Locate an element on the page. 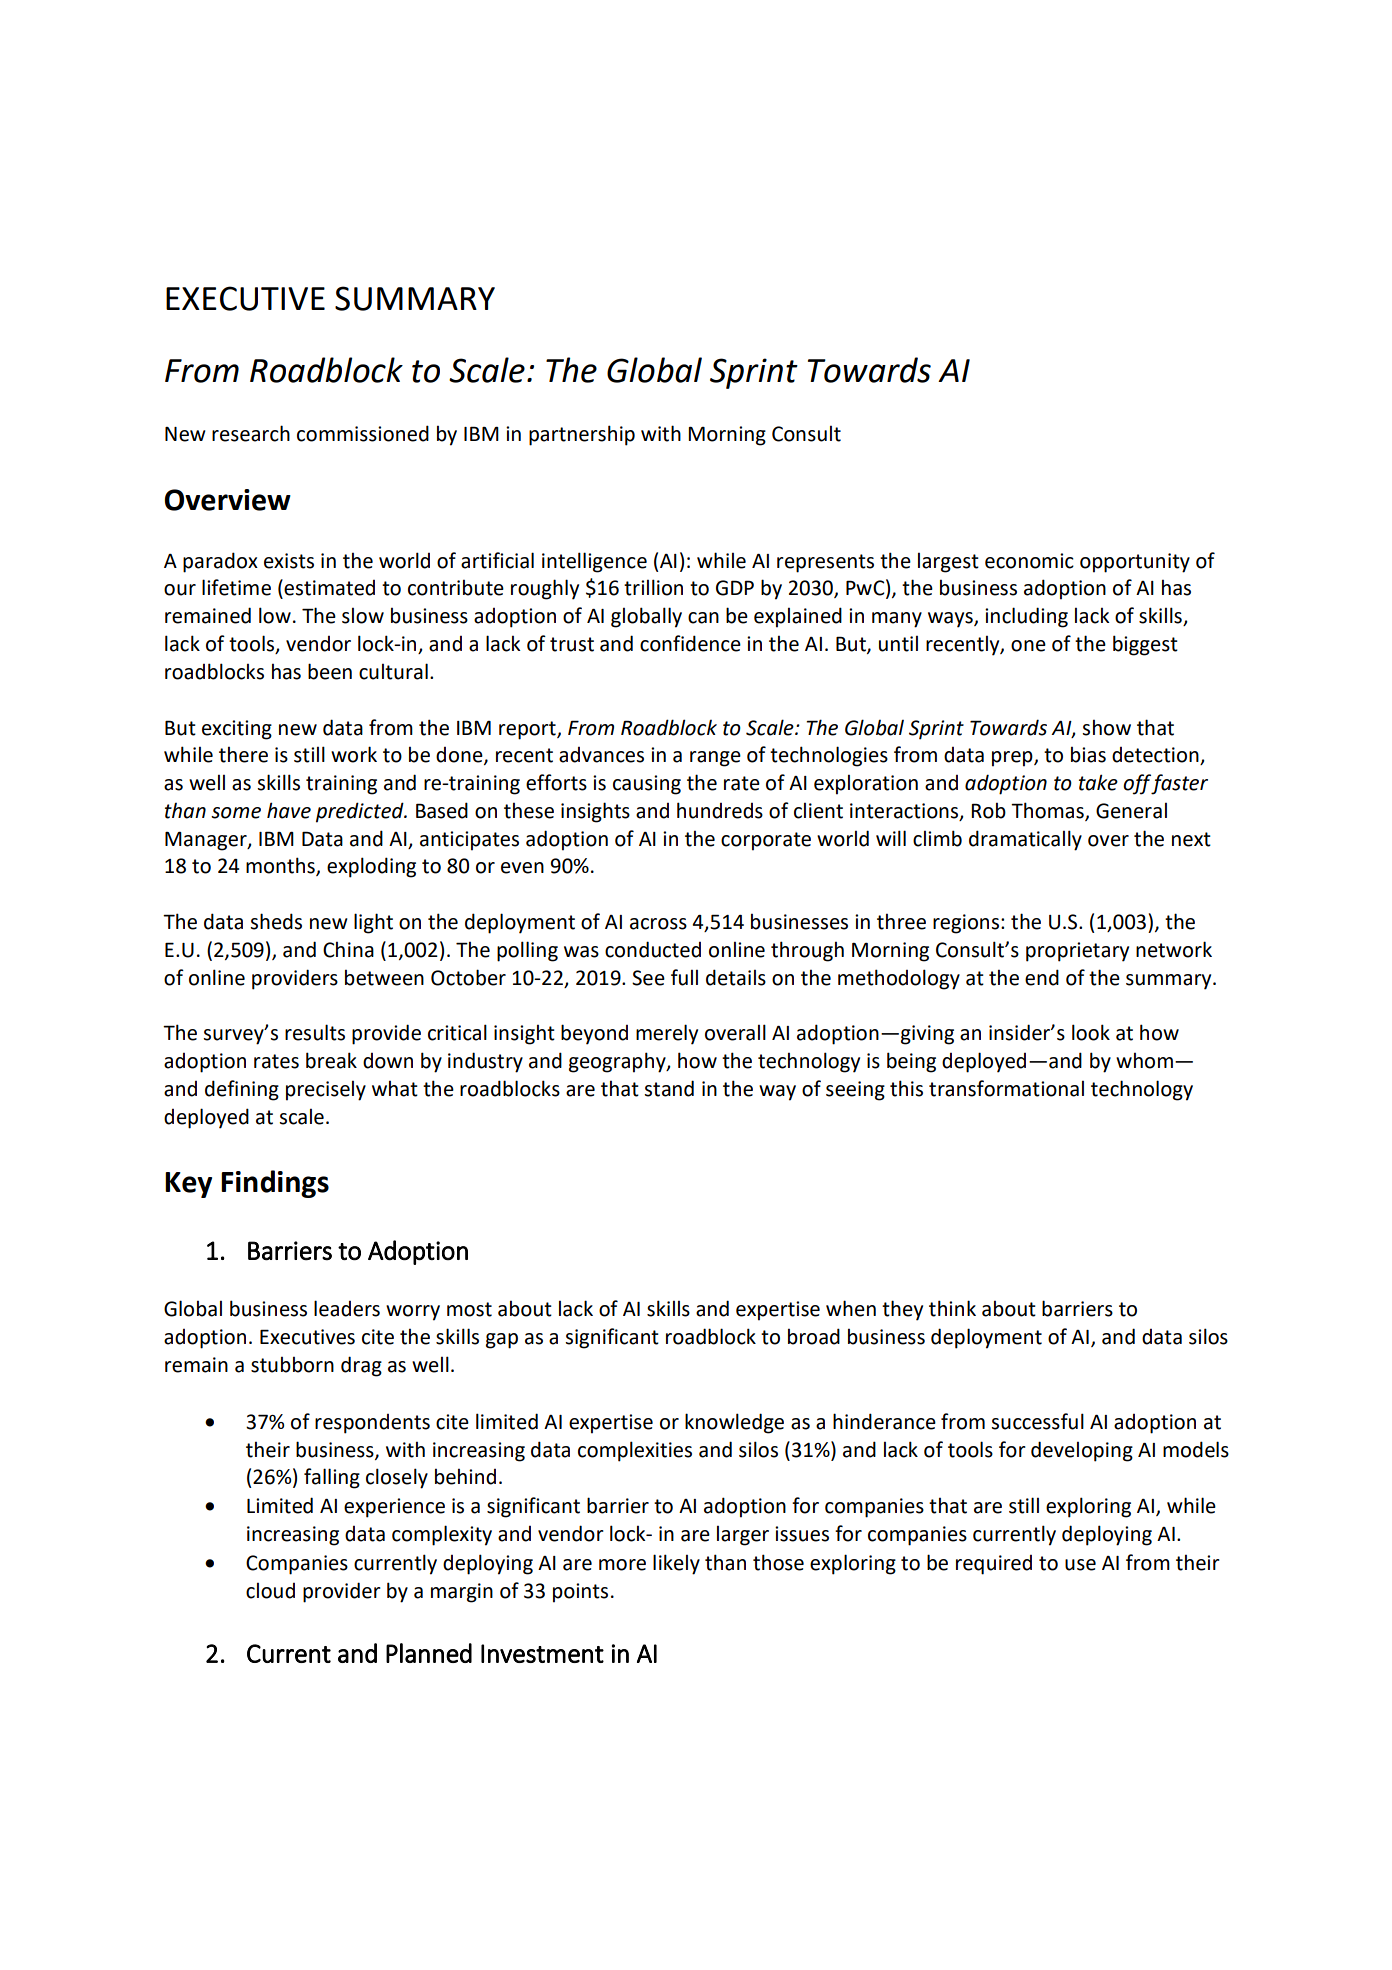 The width and height of the document is (1392, 1970). partnership is located at coordinates (582, 435).
